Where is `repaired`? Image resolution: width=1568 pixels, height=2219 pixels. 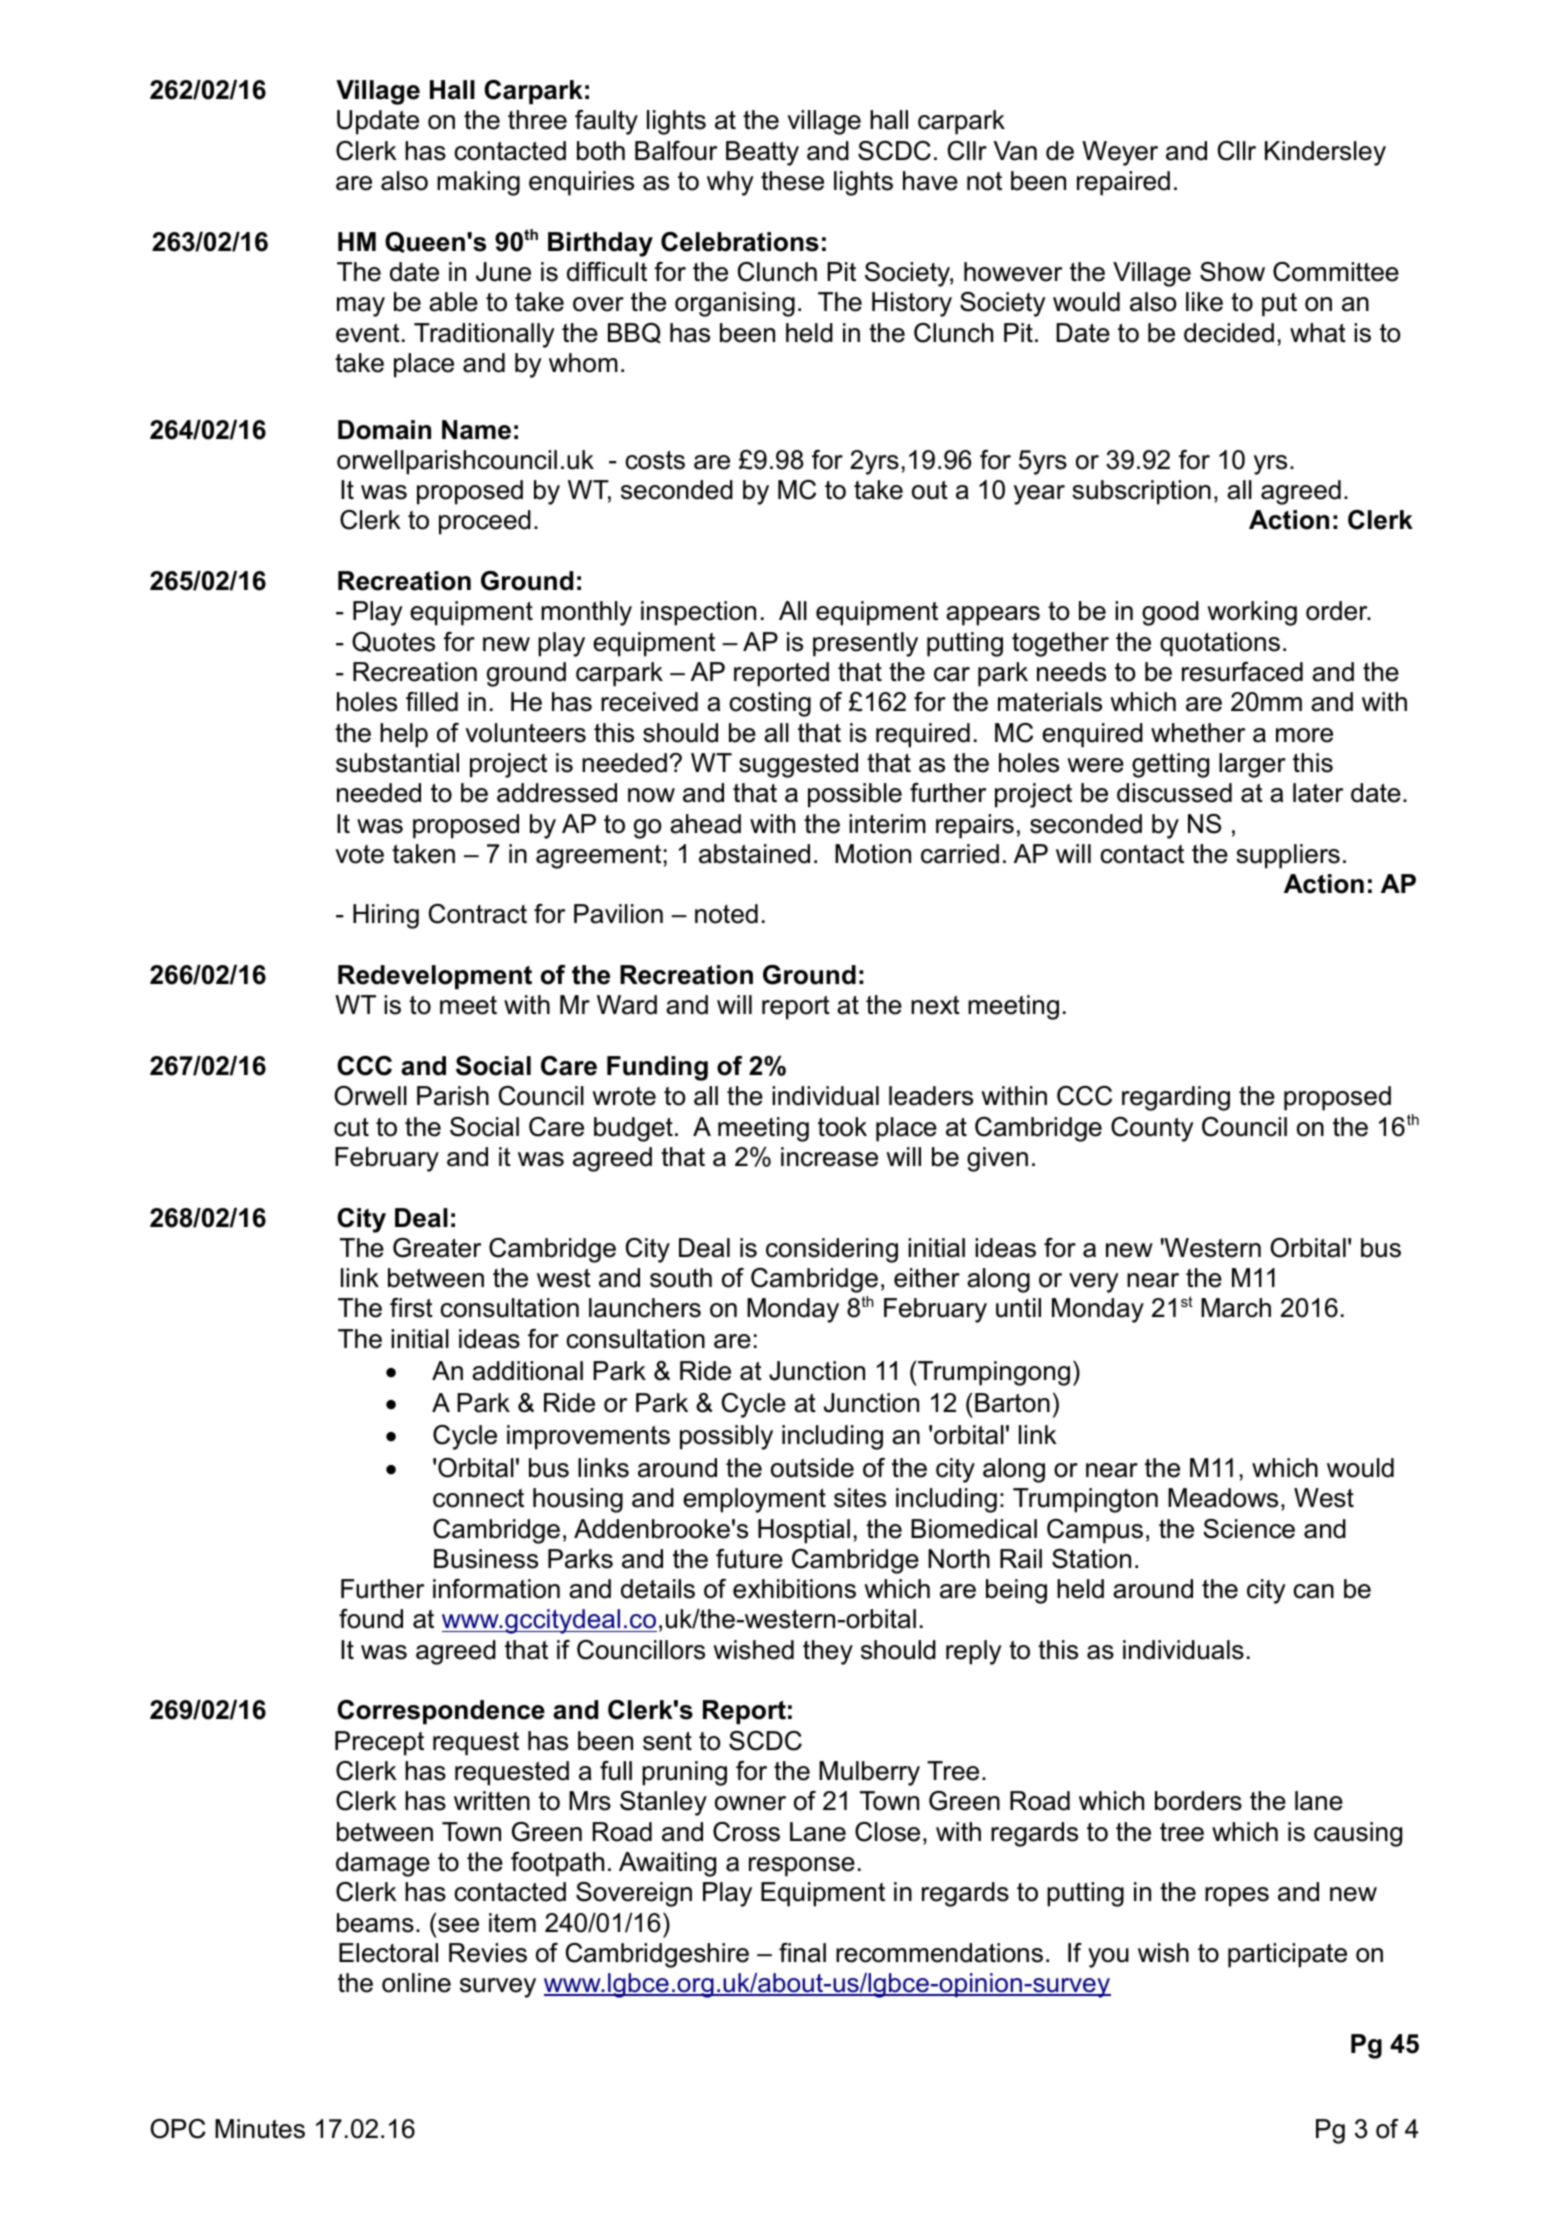
repaired is located at coordinates (1123, 183).
